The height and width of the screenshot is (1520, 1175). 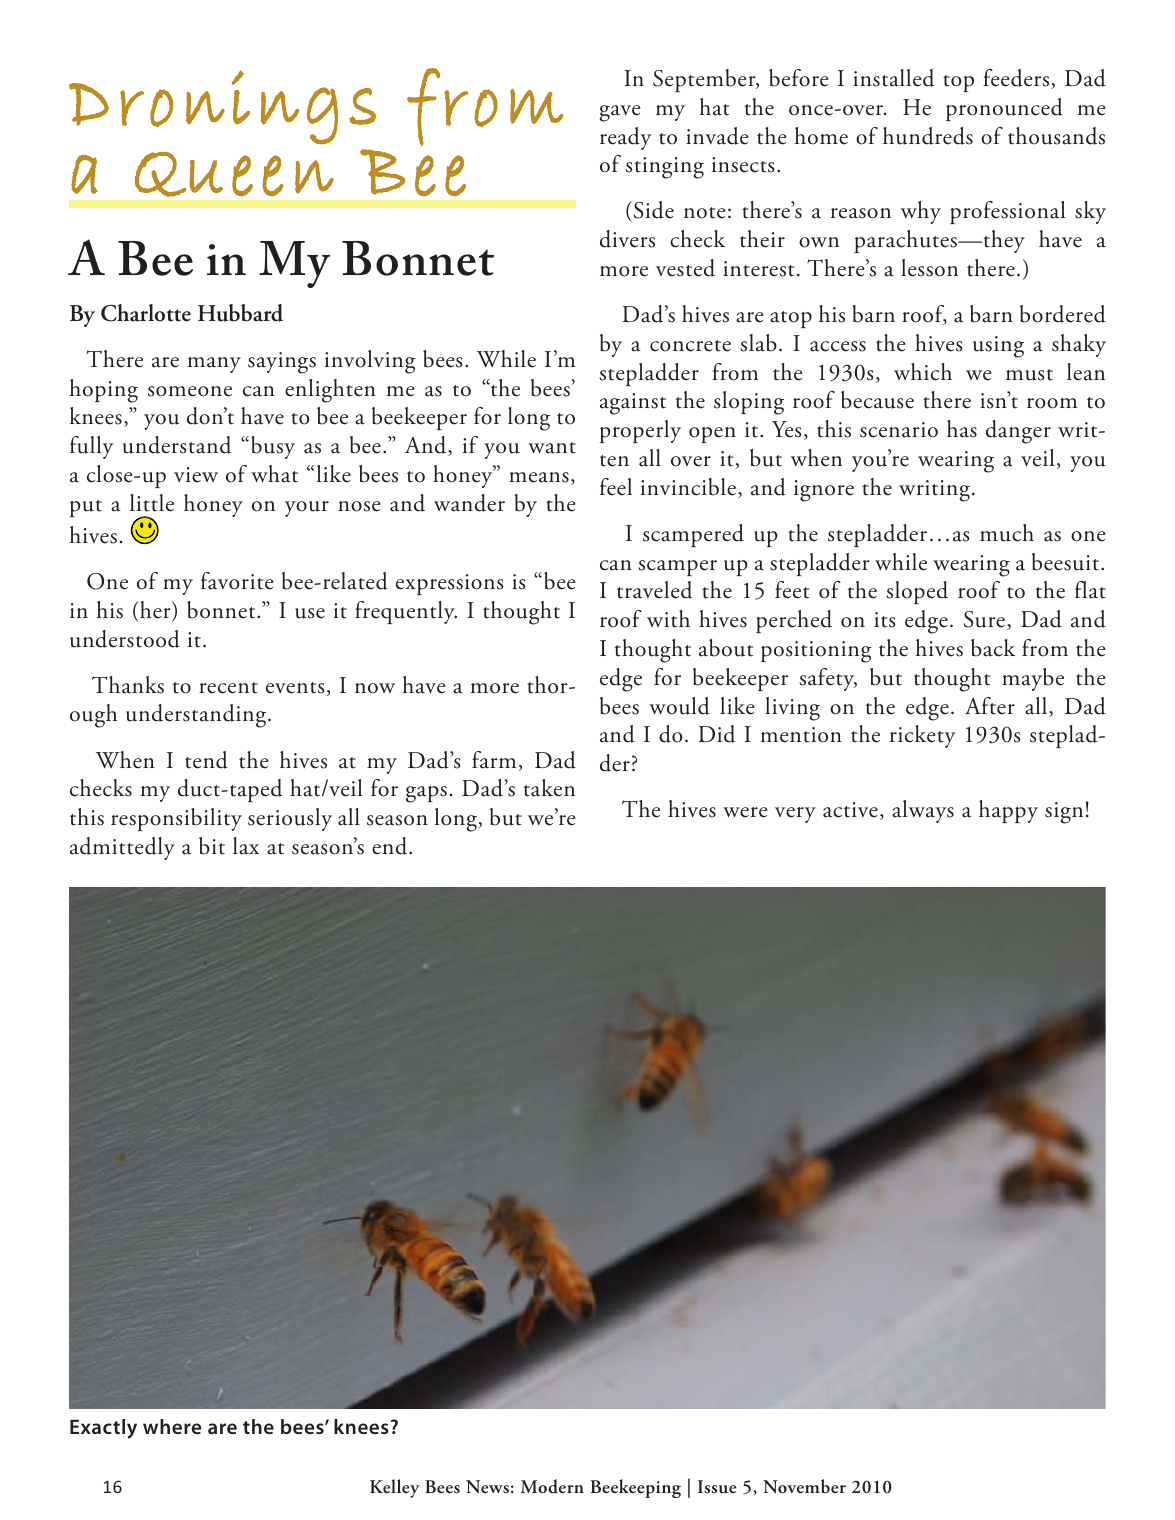 What do you see at coordinates (1004, 109) in the screenshot?
I see `pronounced` at bounding box center [1004, 109].
